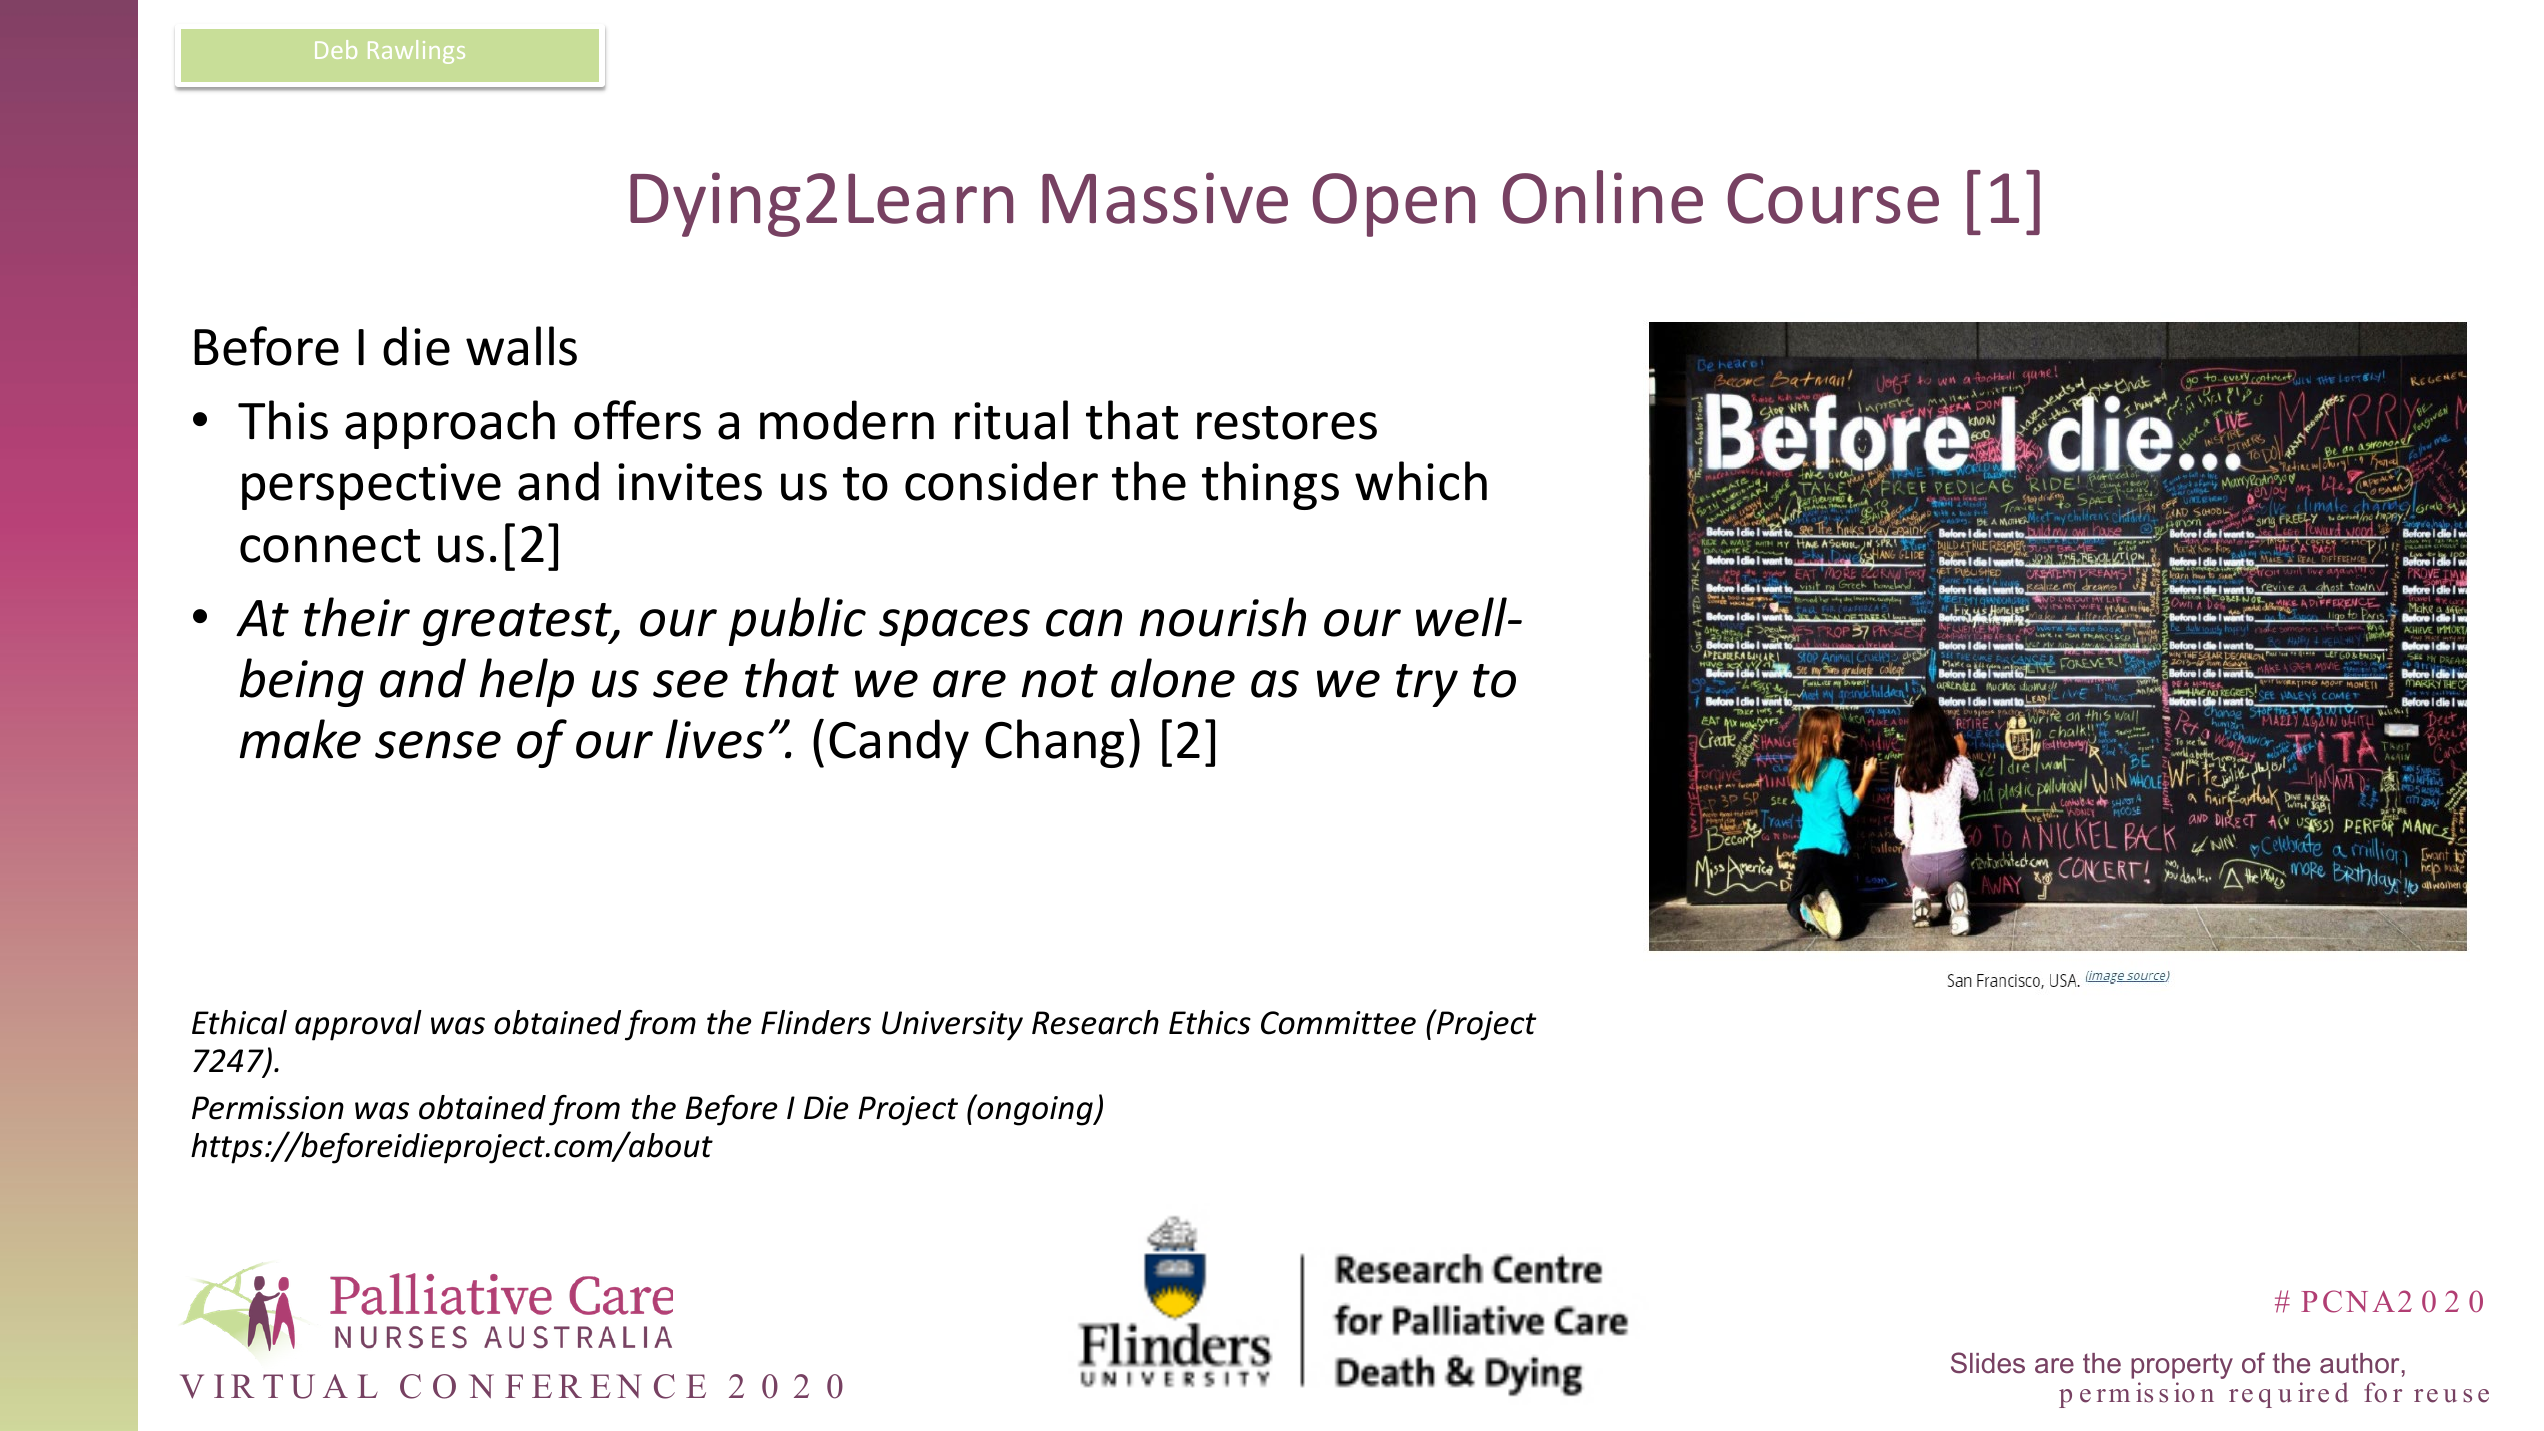 Image resolution: width=2544 pixels, height=1431 pixels. Describe the element at coordinates (336, 49) in the screenshot. I see `Deb` at that location.
